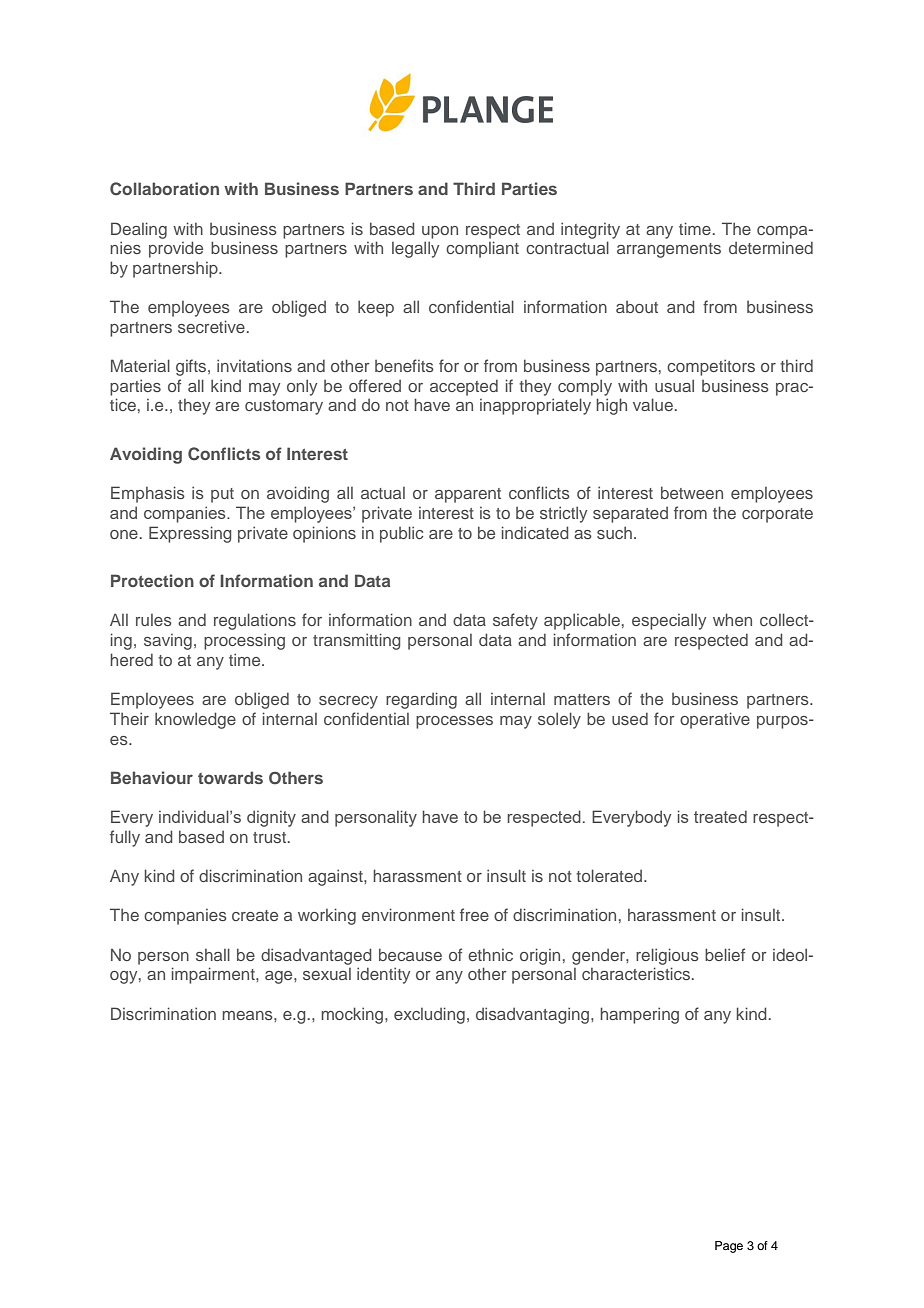 The height and width of the page is (1308, 924). What do you see at coordinates (440, 232) in the page?
I see `upon` at bounding box center [440, 232].
